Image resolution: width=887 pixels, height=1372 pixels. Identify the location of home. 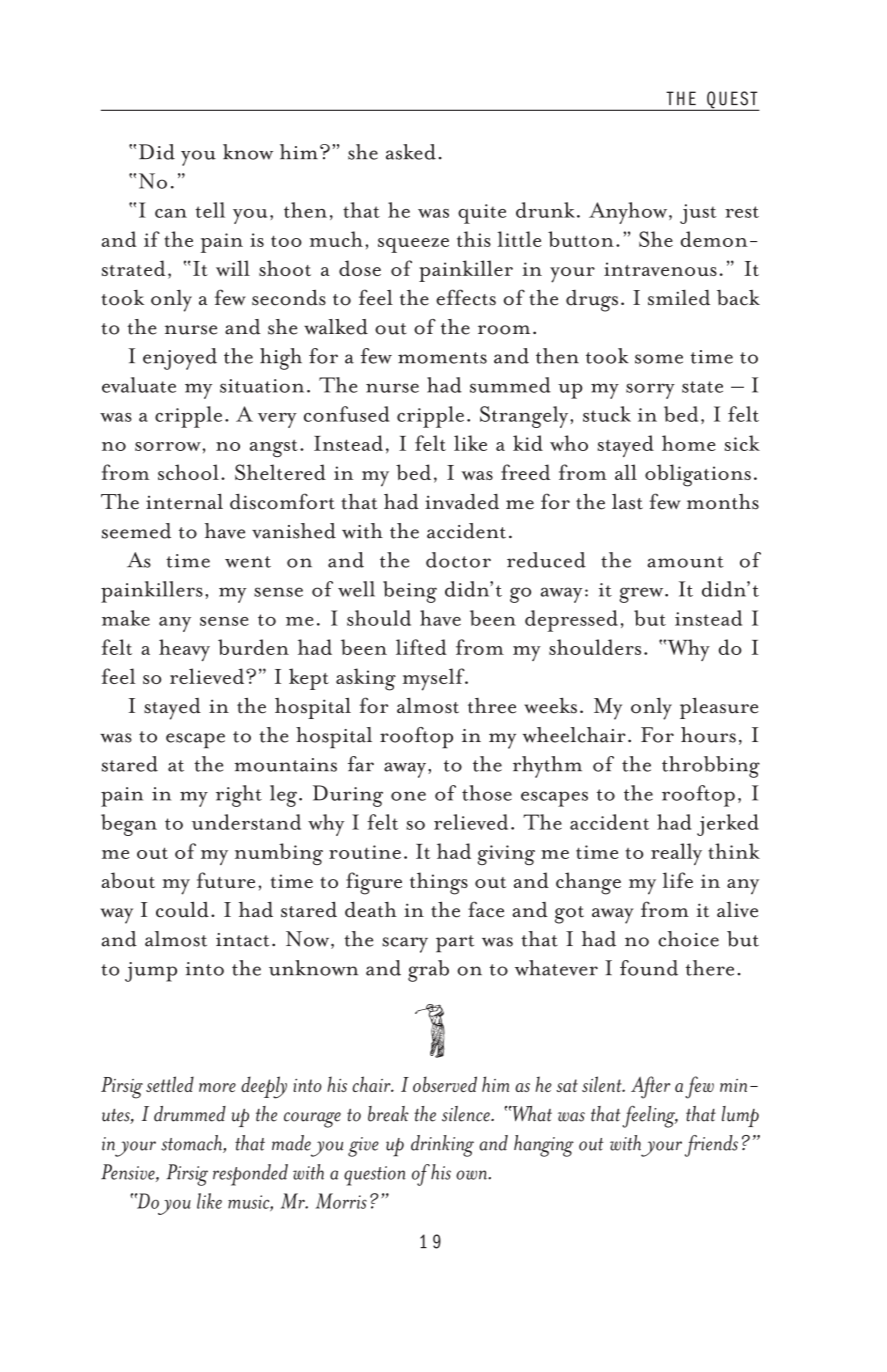
(689, 443).
